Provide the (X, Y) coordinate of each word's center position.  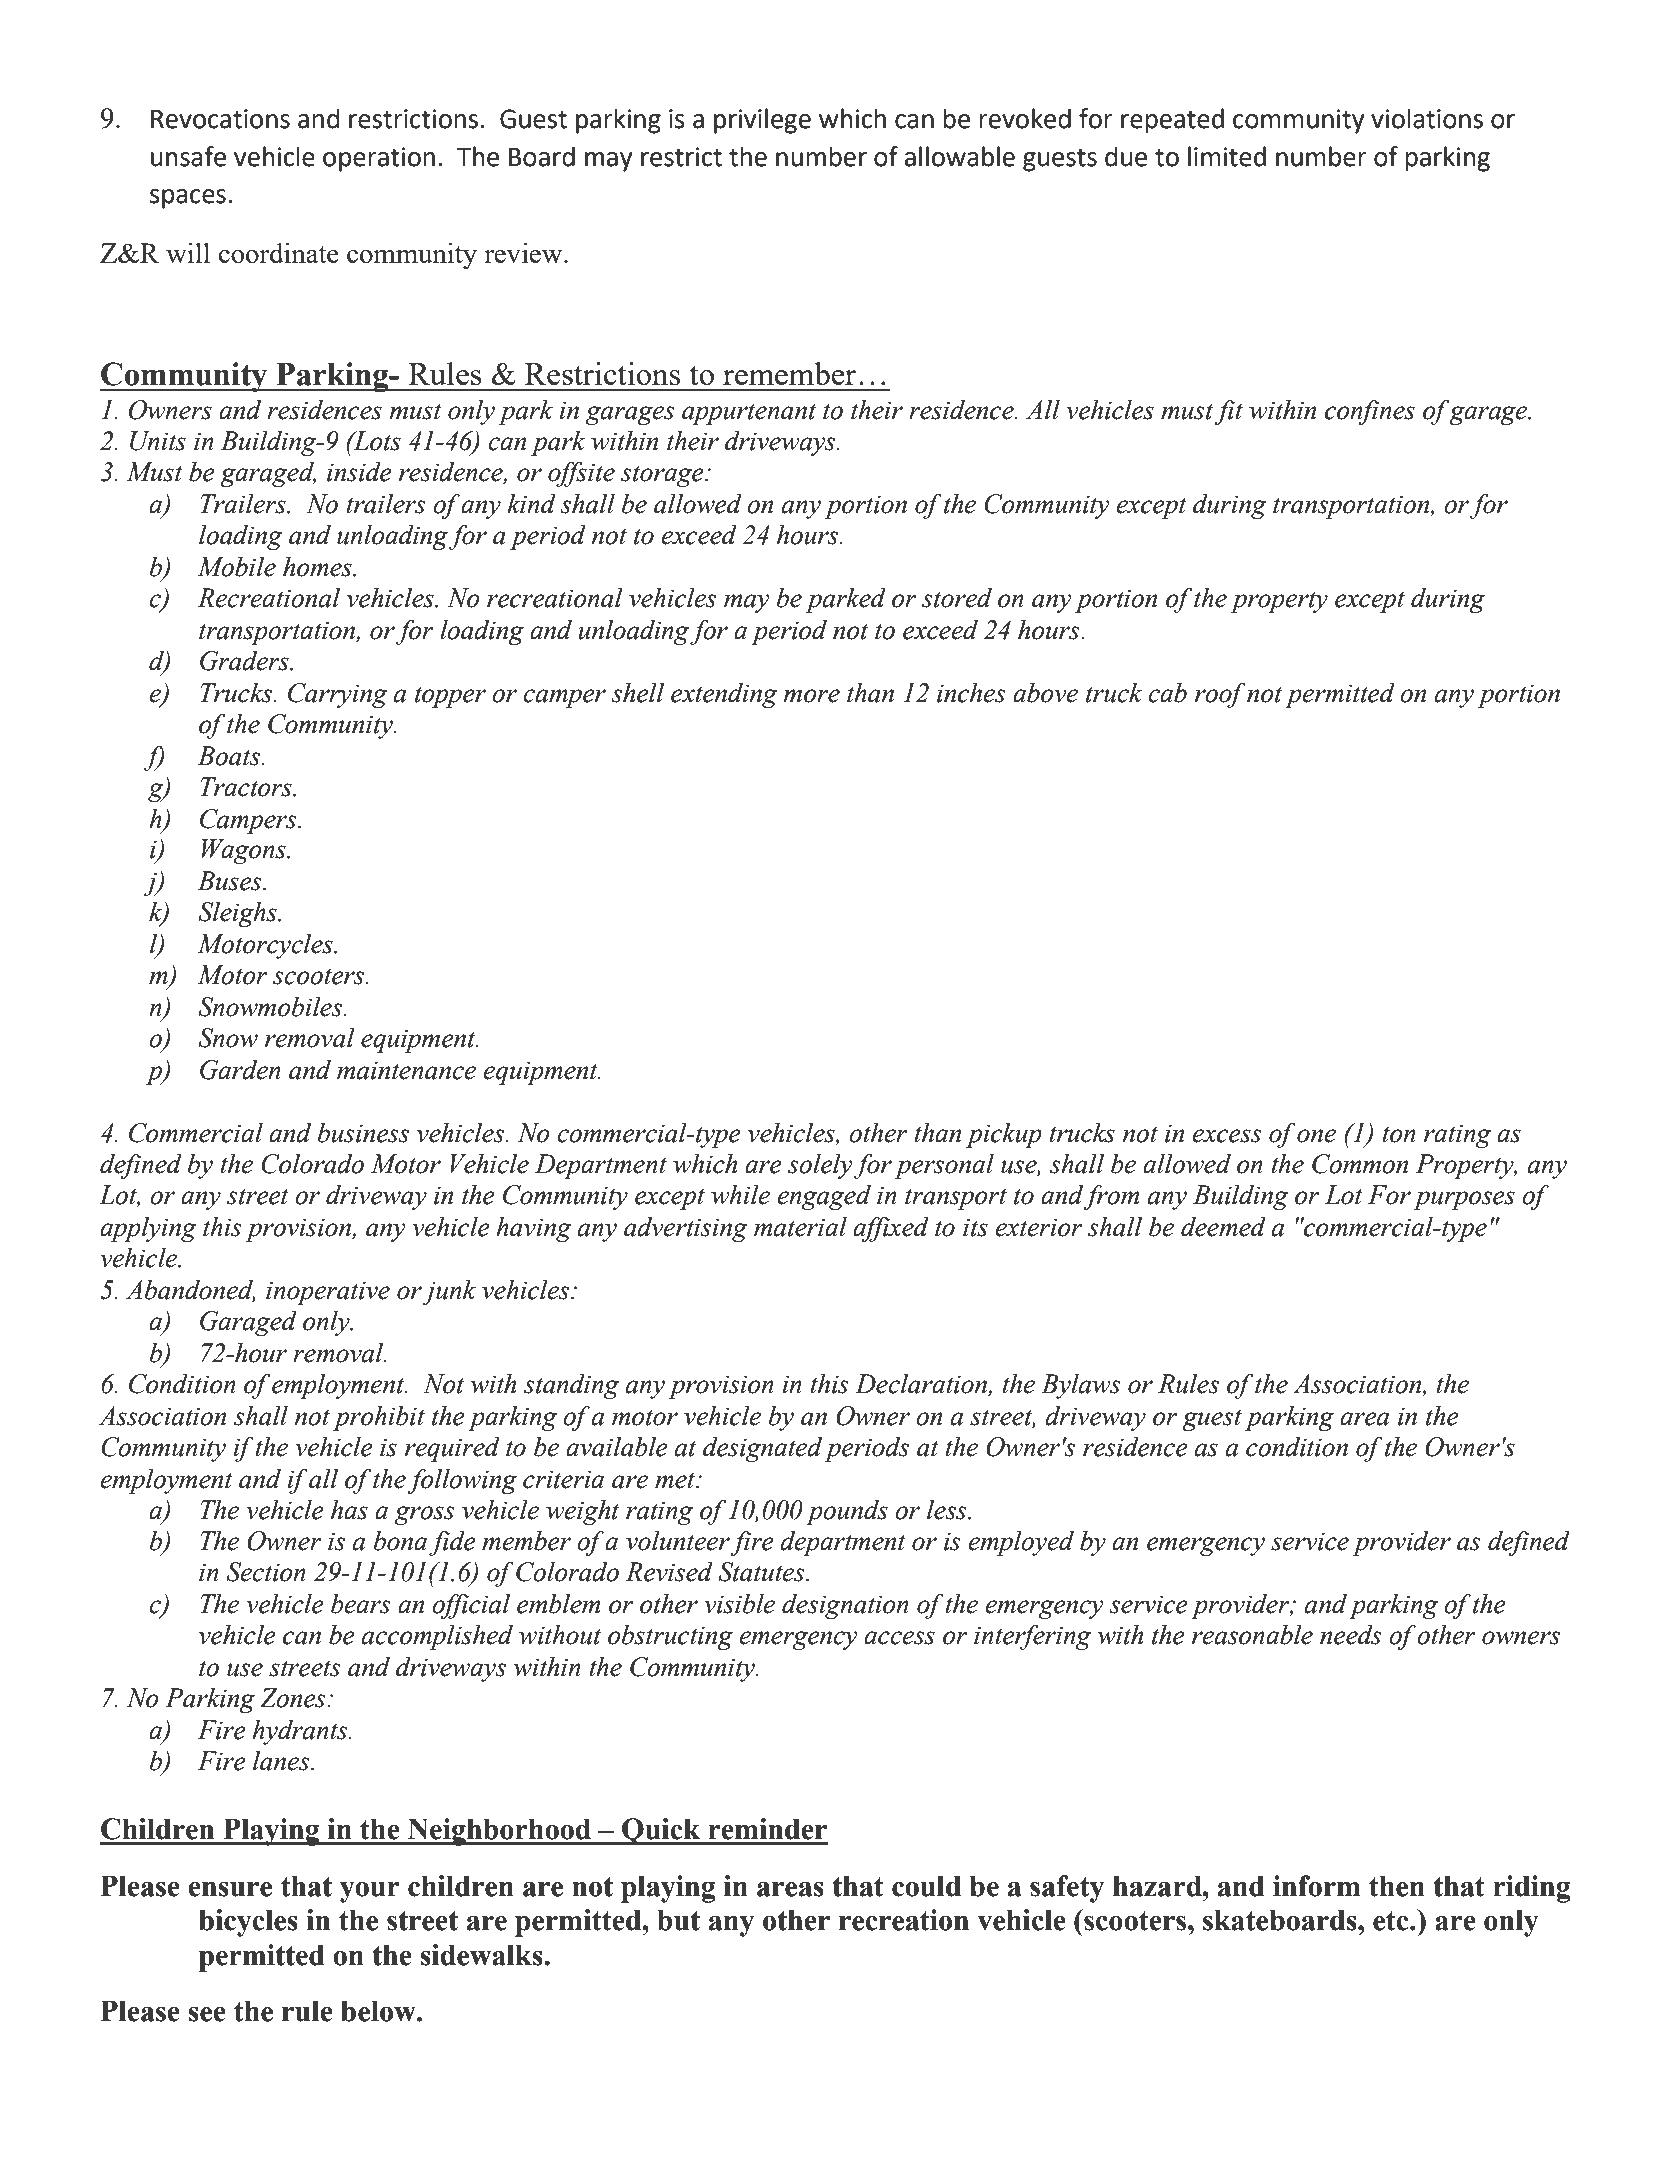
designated (762, 1449)
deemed (1223, 1226)
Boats (230, 756)
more (812, 696)
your (370, 1892)
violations (1427, 118)
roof (1220, 695)
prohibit (379, 1418)
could (926, 1886)
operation (379, 159)
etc (1392, 1921)
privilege (762, 121)
